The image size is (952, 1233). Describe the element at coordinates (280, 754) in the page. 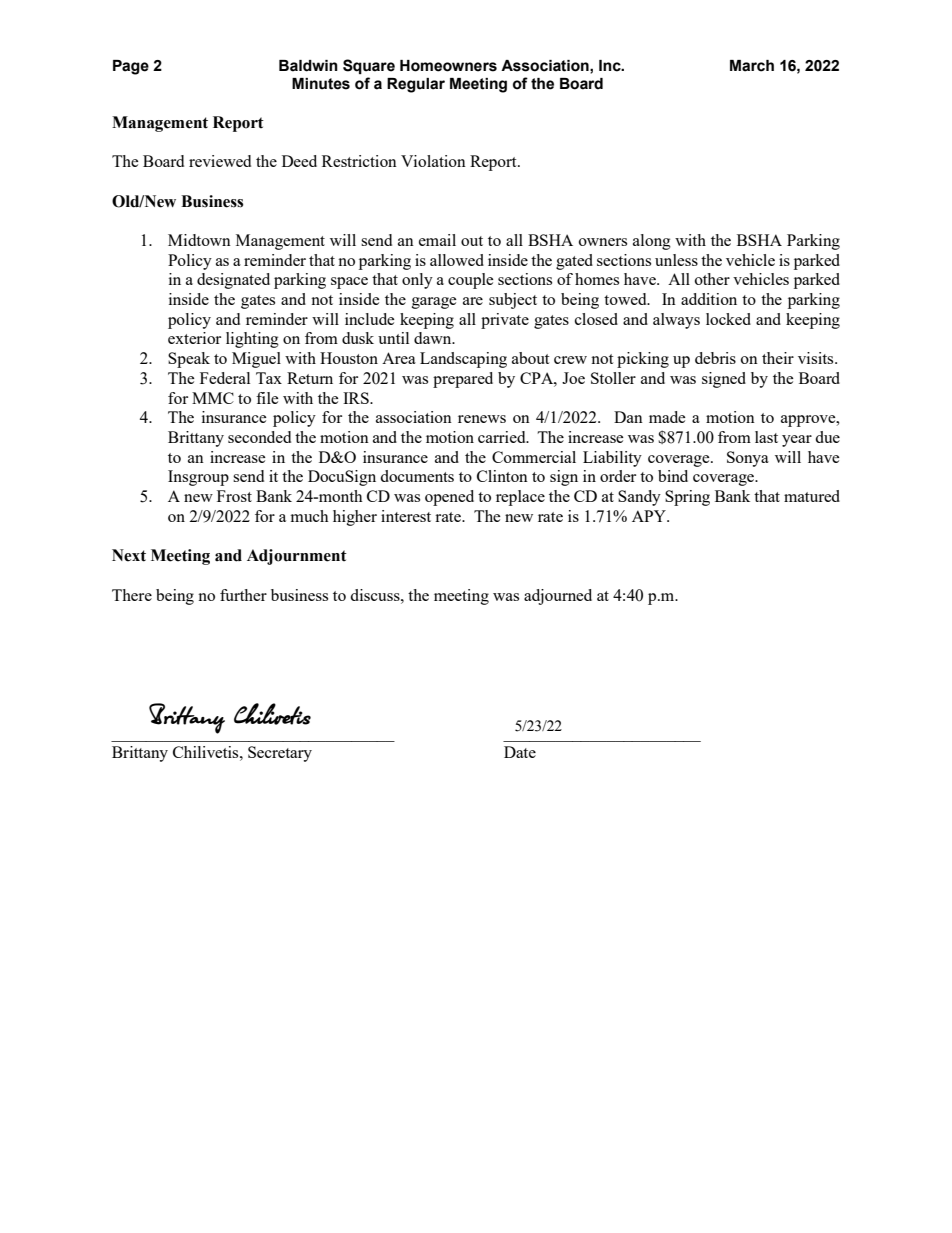

I see `Secretary` at that location.
